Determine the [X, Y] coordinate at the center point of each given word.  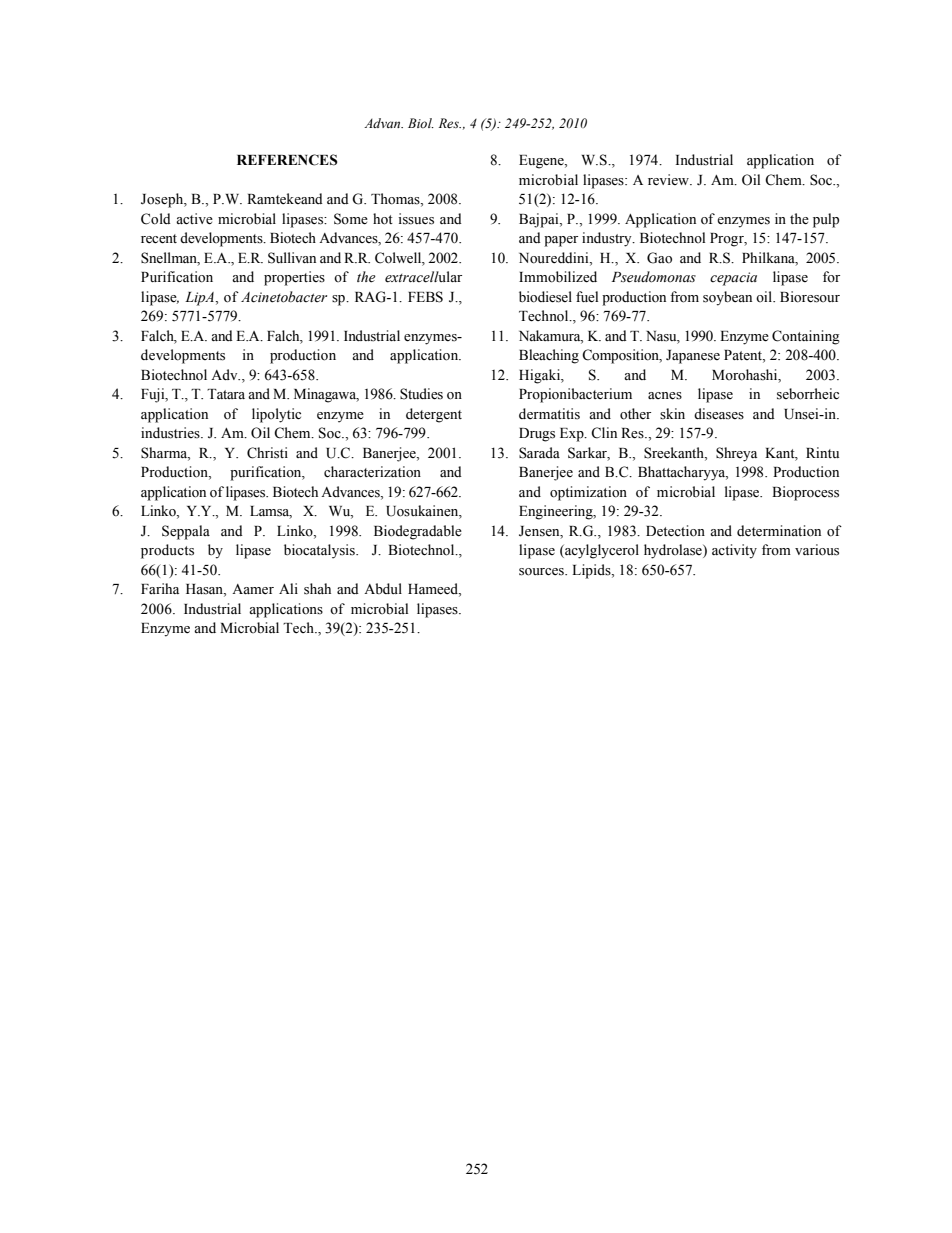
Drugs [537, 435]
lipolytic [276, 415]
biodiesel [545, 297]
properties [294, 278]
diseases [719, 414]
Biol [421, 123]
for [831, 276]
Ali [288, 588]
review [669, 180]
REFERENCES [287, 160]
